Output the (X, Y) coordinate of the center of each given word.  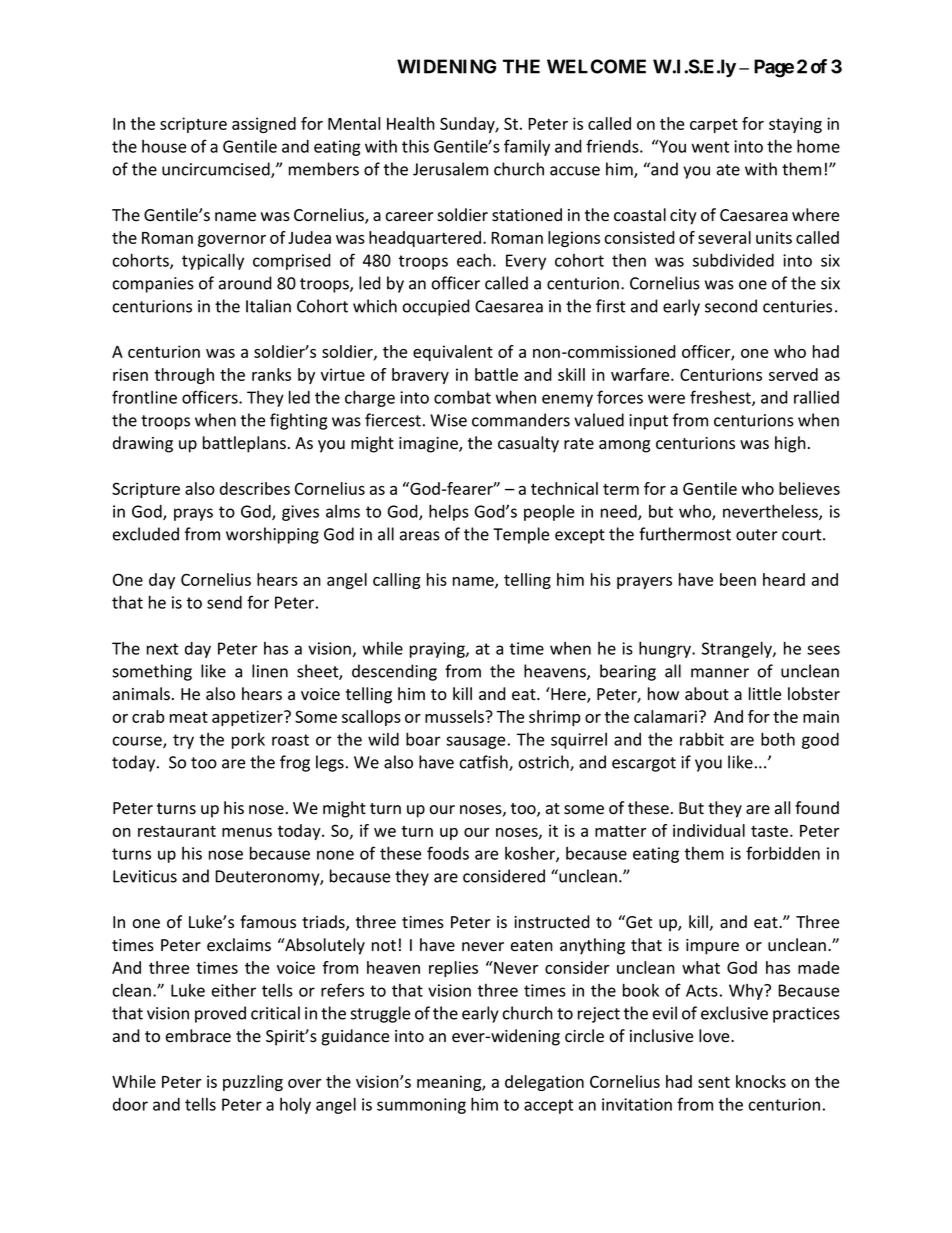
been (738, 579)
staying (795, 125)
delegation (544, 1083)
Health (411, 123)
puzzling (253, 1083)
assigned (264, 125)
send (224, 602)
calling (397, 581)
